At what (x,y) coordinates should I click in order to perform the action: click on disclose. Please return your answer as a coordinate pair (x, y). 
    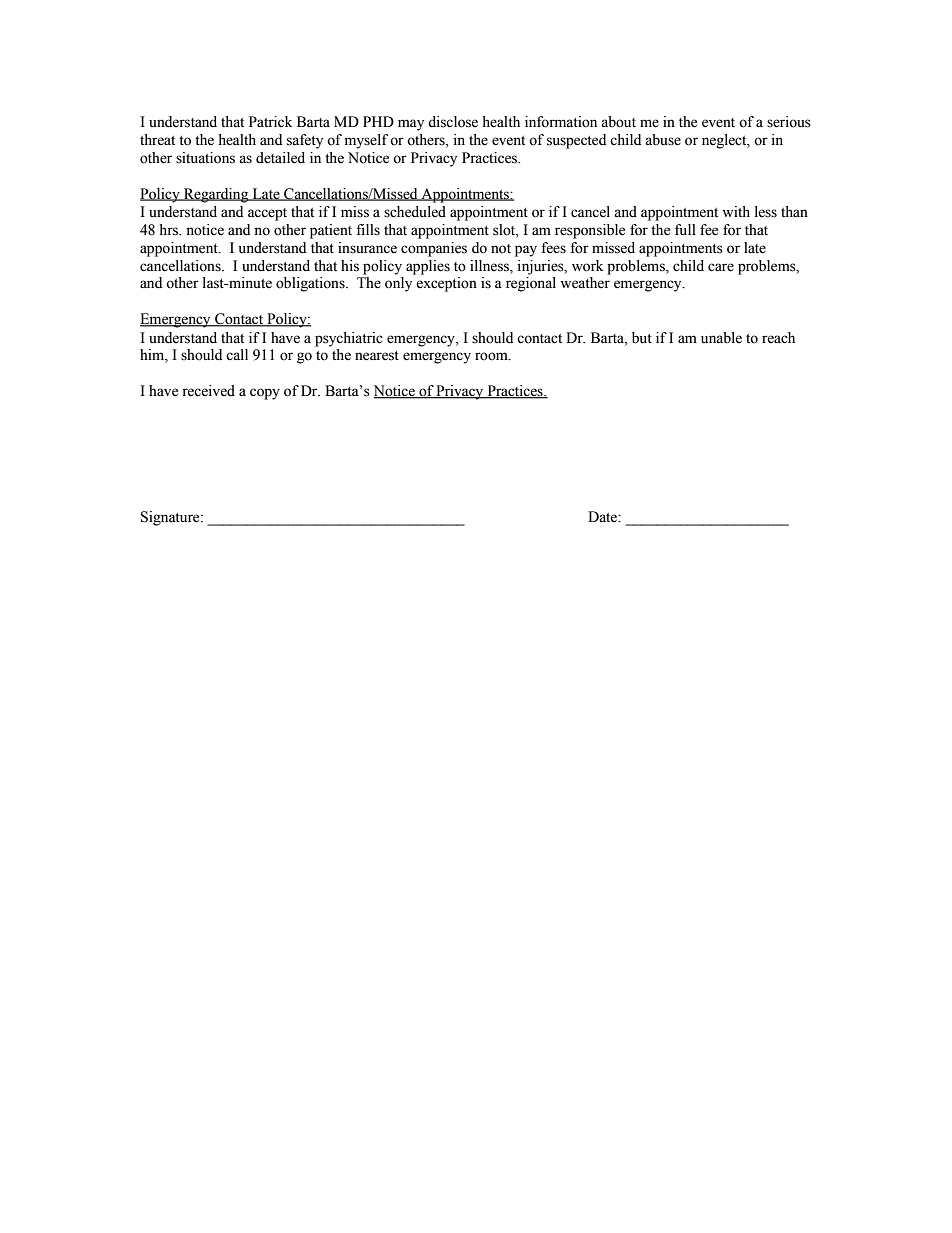
    Looking at the image, I should click on (453, 122).
